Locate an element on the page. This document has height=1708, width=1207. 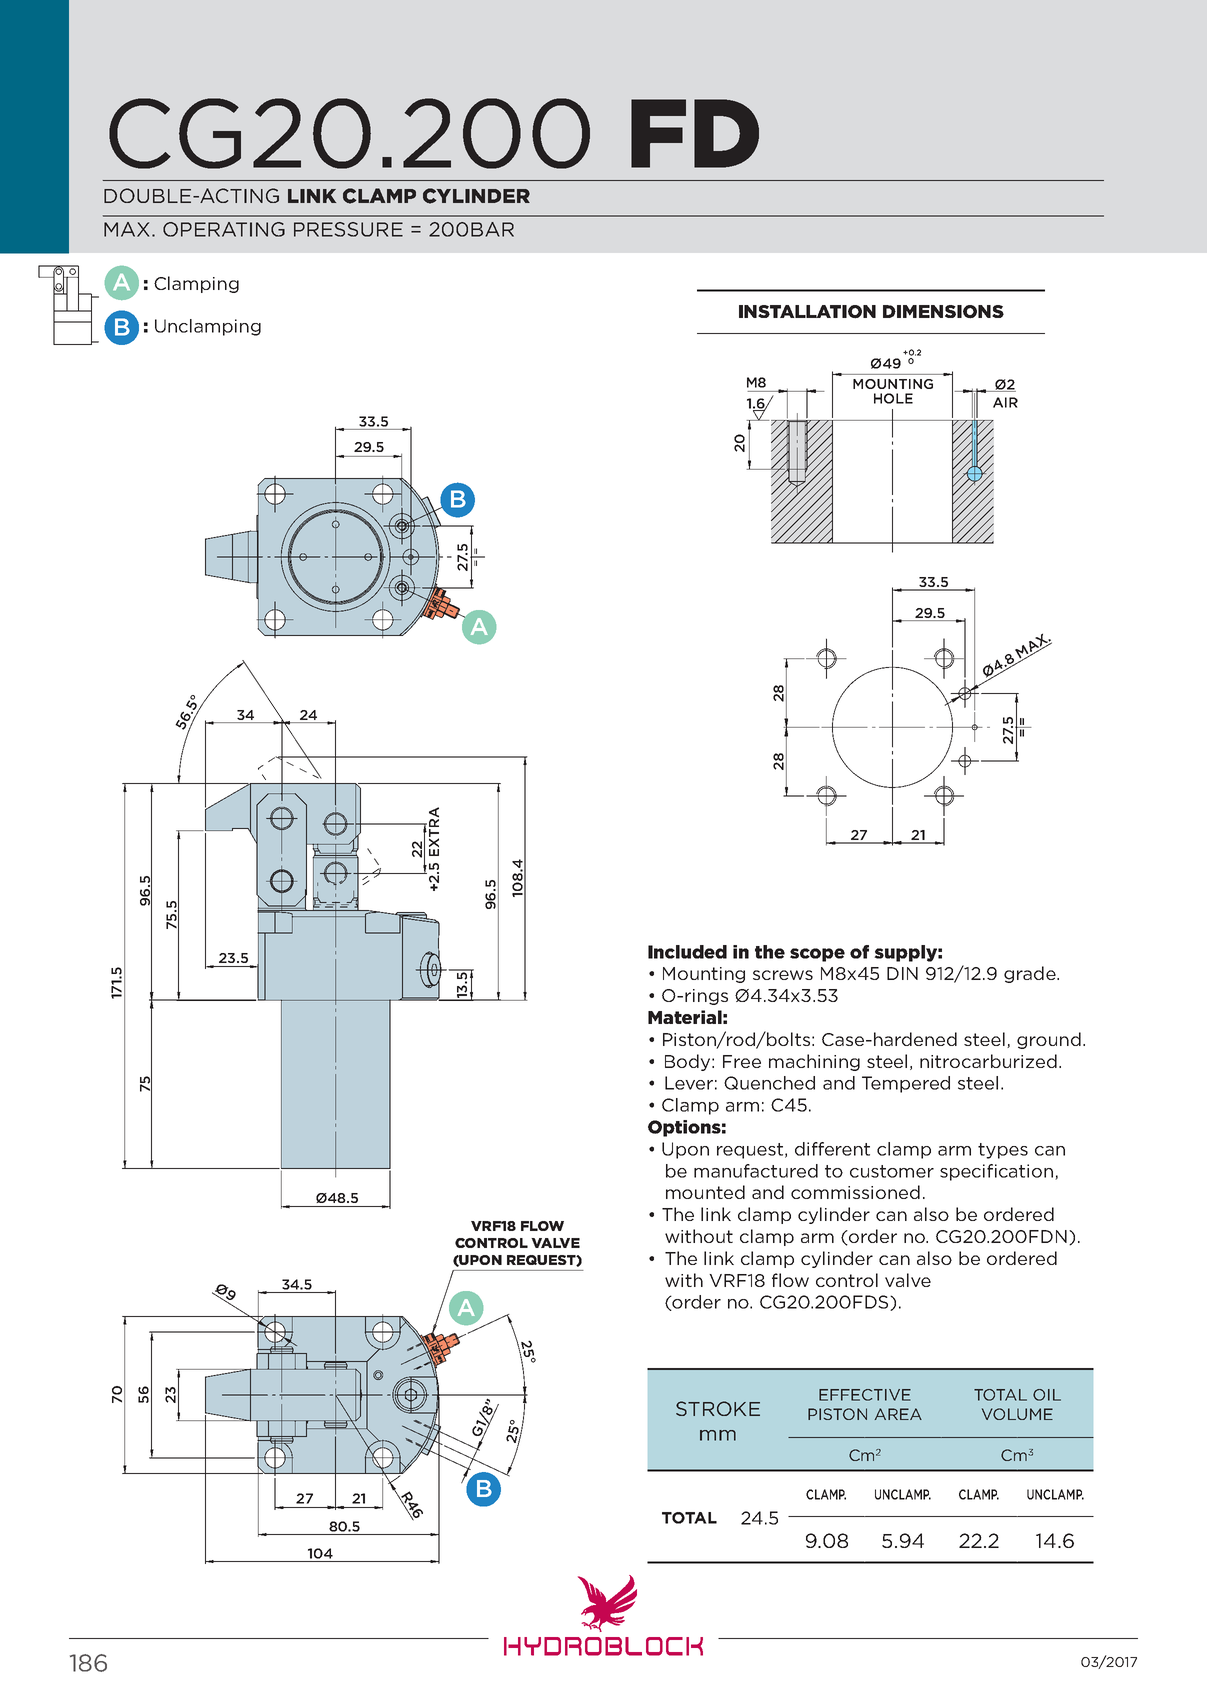
DIMENSIONS is located at coordinates (943, 312).
